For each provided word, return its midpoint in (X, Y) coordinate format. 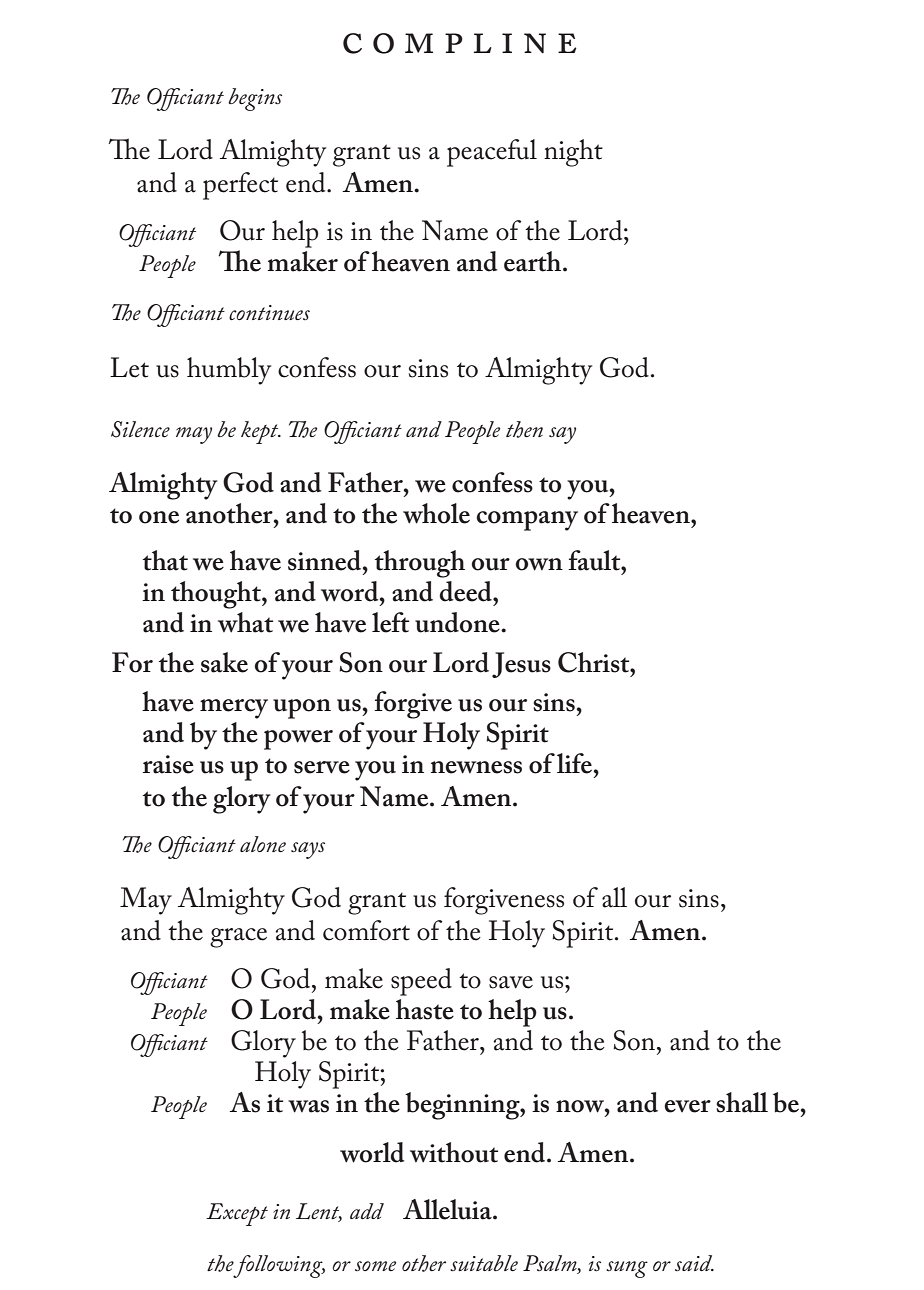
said (694, 1263)
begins (255, 99)
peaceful (492, 153)
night (573, 153)
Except (237, 1214)
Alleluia (448, 1209)
